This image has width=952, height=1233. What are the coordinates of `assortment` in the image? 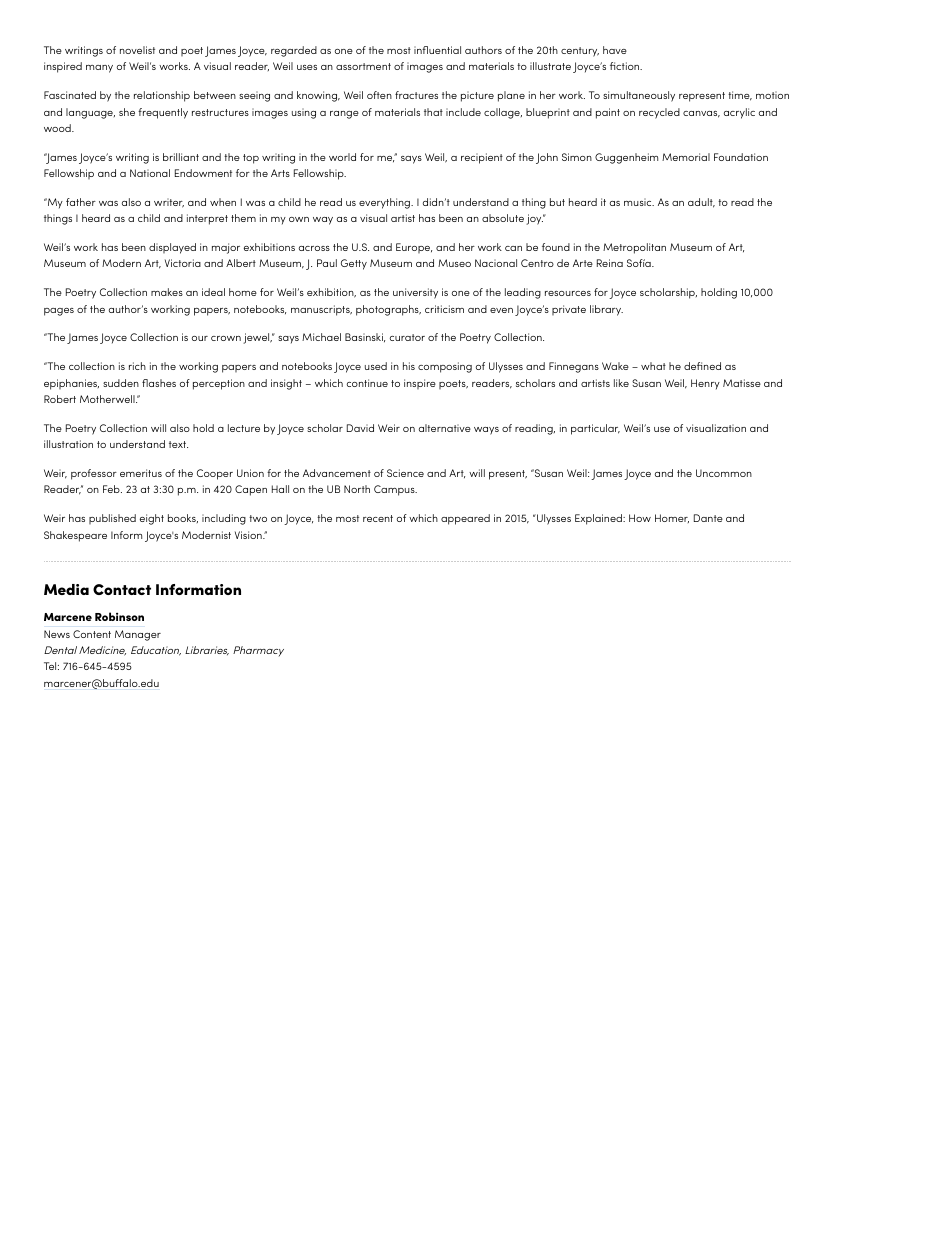 It's located at (363, 66).
